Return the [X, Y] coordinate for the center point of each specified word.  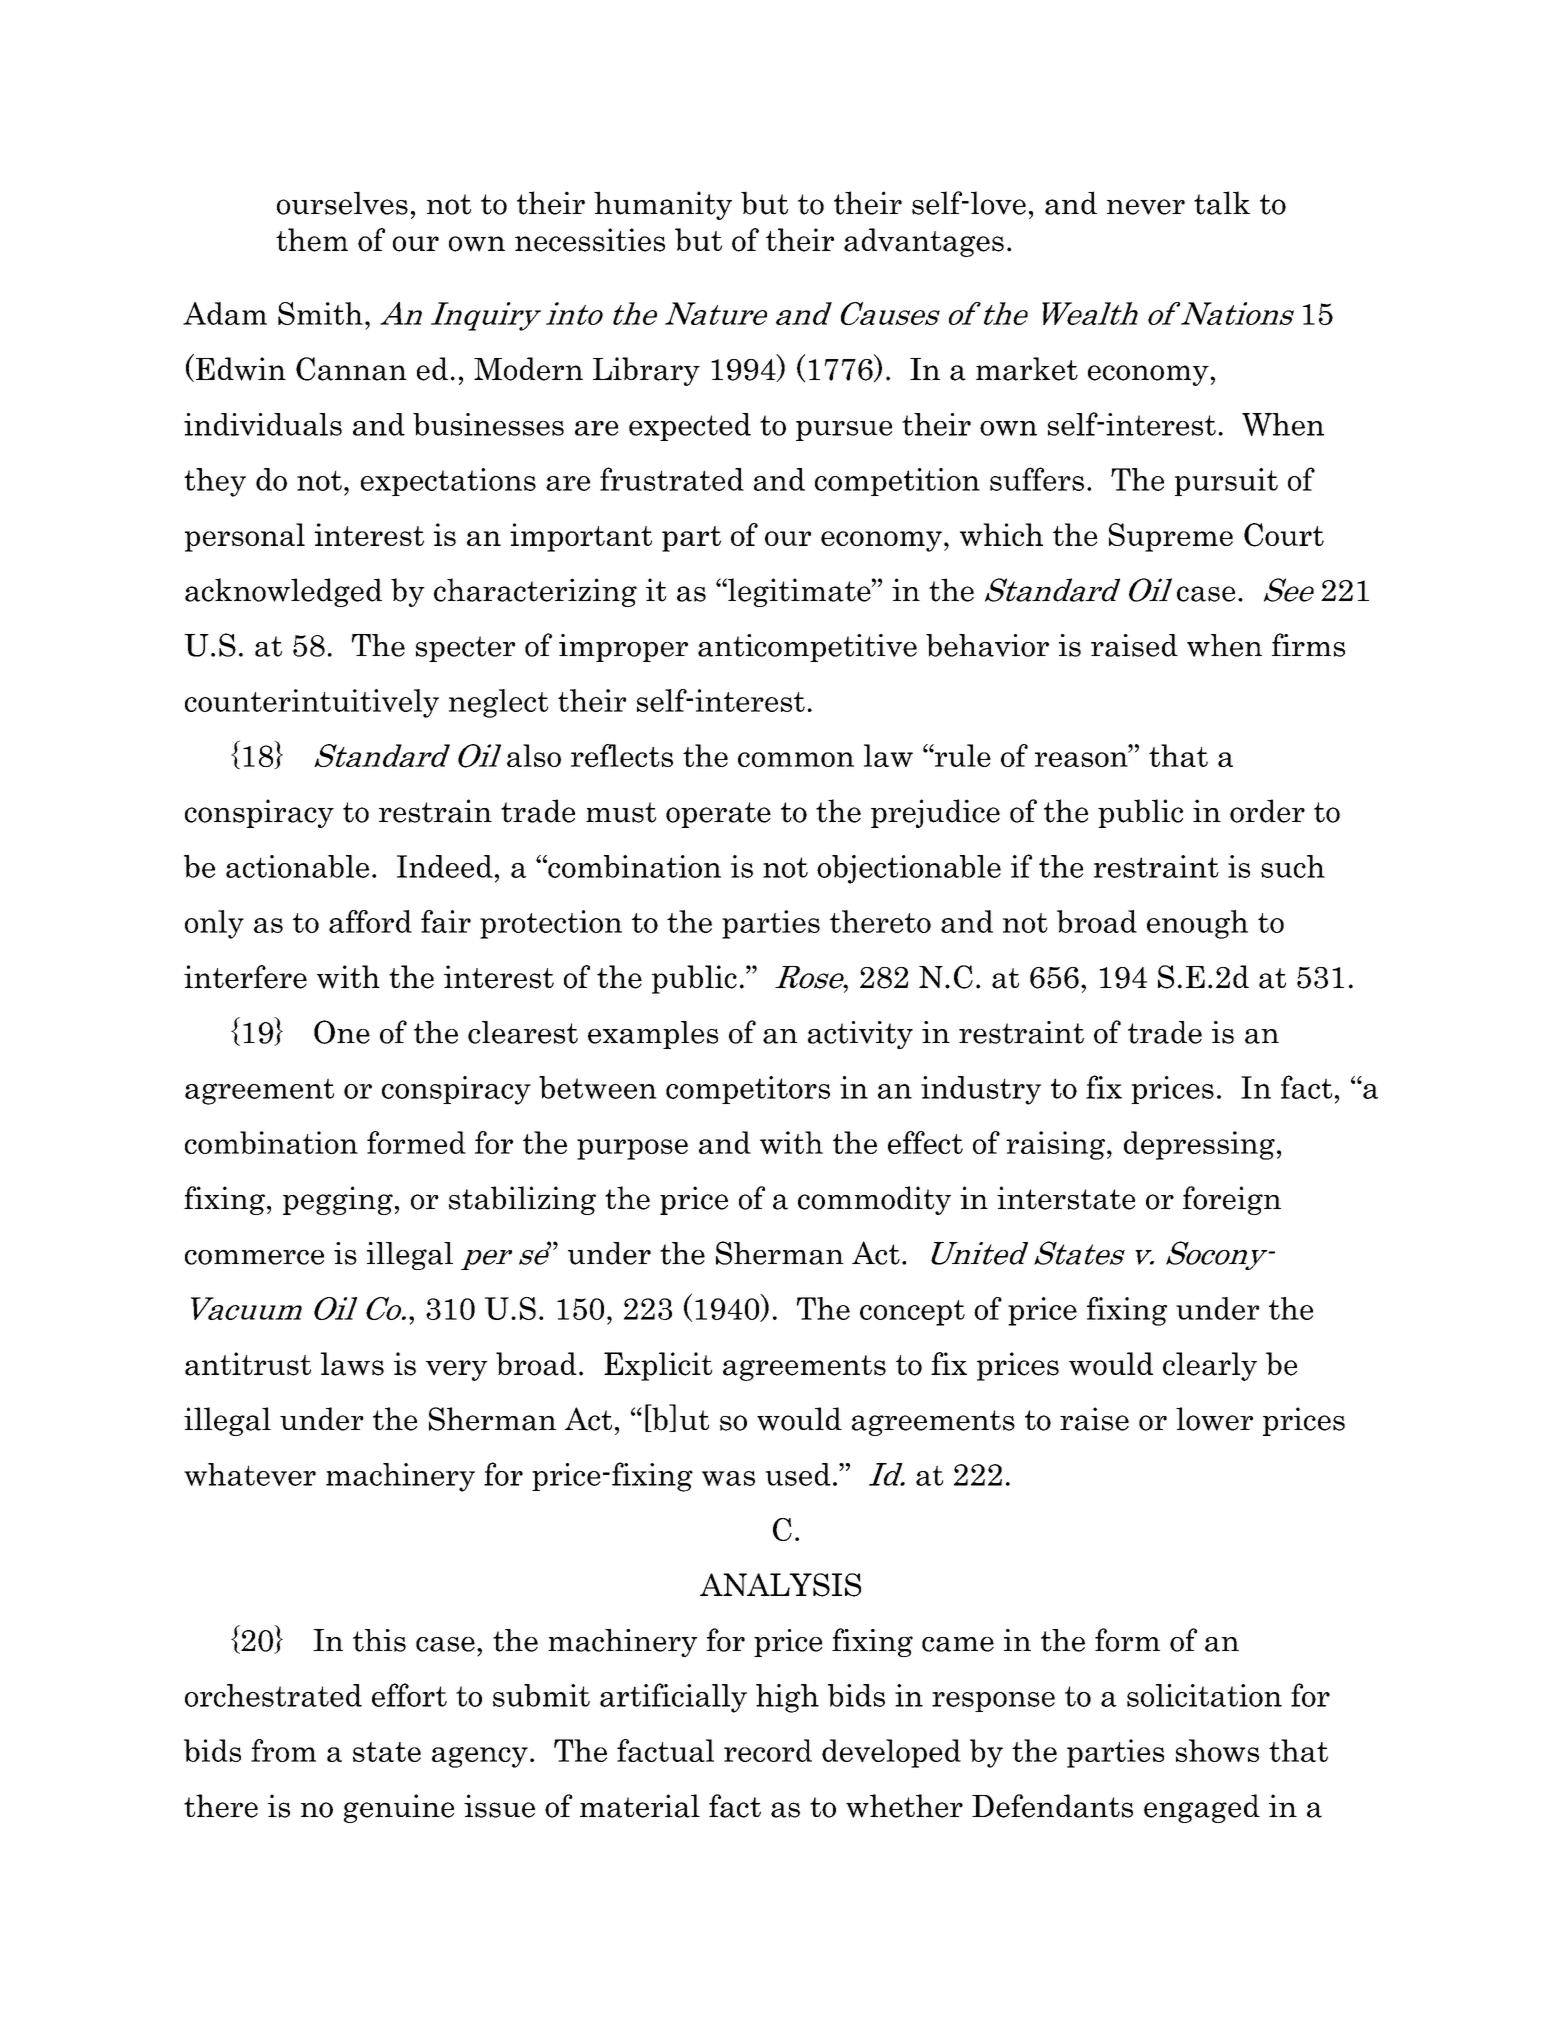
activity [860, 1035]
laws [352, 1364]
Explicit [658, 1366]
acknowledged [283, 592]
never [1146, 207]
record [768, 1750]
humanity [663, 205]
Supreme [1171, 537]
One [342, 1032]
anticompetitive [807, 648]
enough [1197, 924]
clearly [1210, 1366]
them [312, 240]
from [283, 1750]
